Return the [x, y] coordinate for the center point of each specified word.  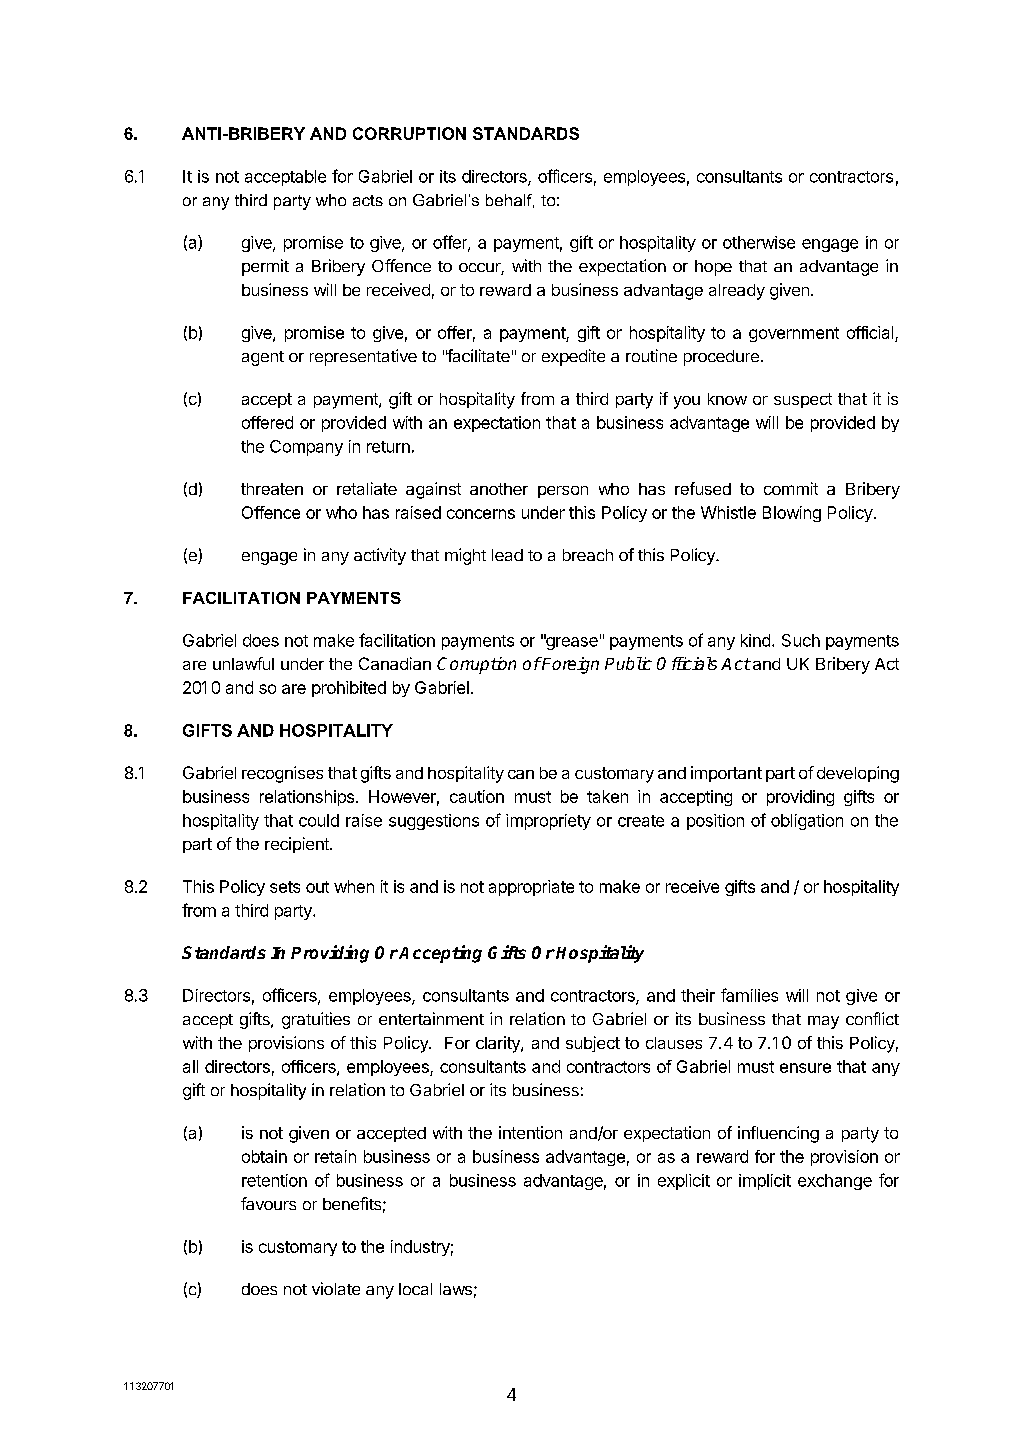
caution [477, 796]
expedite [573, 357]
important [726, 774]
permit [265, 267]
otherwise [759, 242]
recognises [282, 774]
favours [268, 1203]
